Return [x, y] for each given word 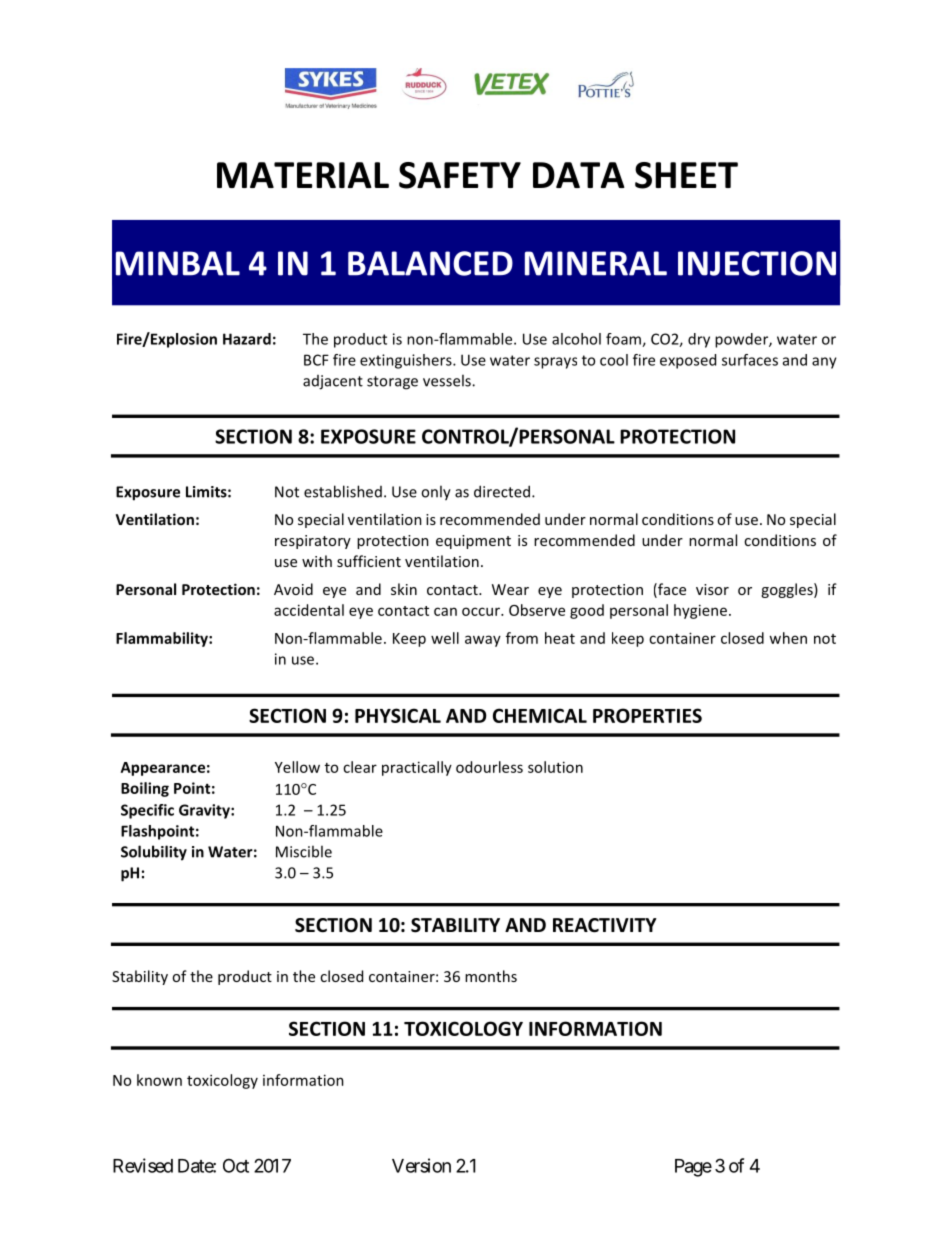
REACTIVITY [605, 925]
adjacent [333, 382]
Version [421, 1165]
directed [502, 491]
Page [693, 1168]
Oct [236, 1165]
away [483, 641]
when [788, 638]
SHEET [686, 175]
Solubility [154, 853]
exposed [688, 361]
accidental [309, 610]
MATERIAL [303, 175]
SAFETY [460, 175]
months [491, 976]
